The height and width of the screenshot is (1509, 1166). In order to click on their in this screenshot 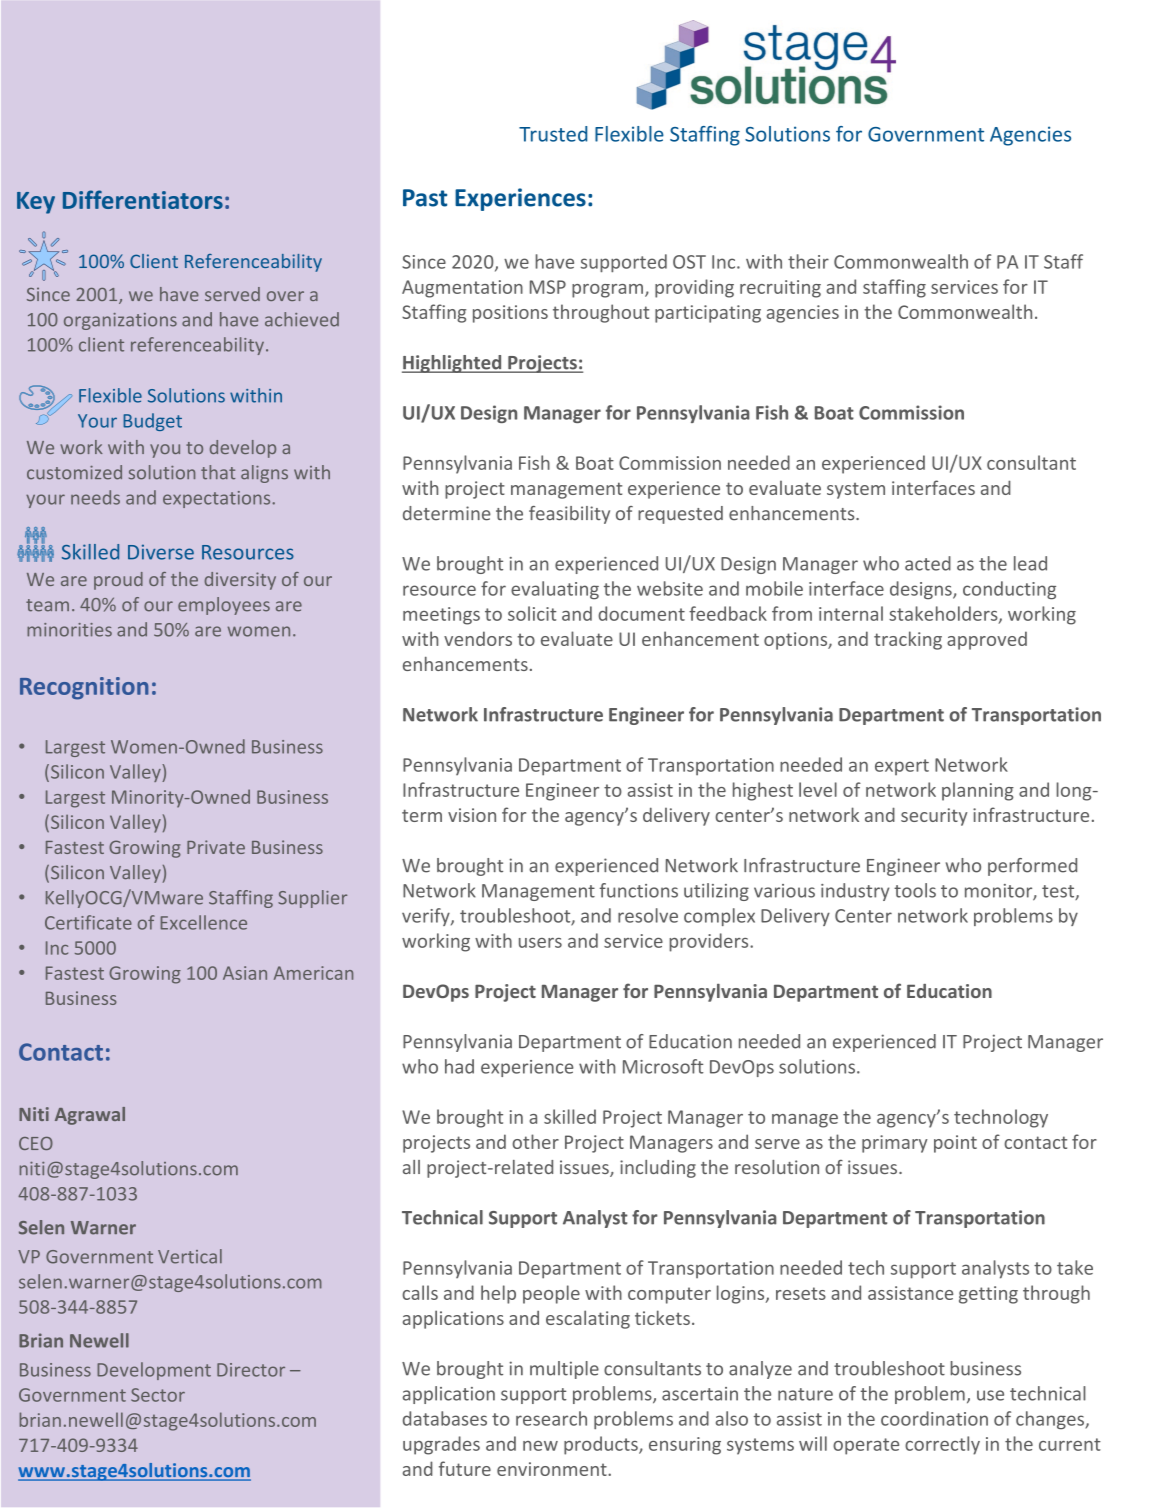, I will do `click(808, 261)`.
